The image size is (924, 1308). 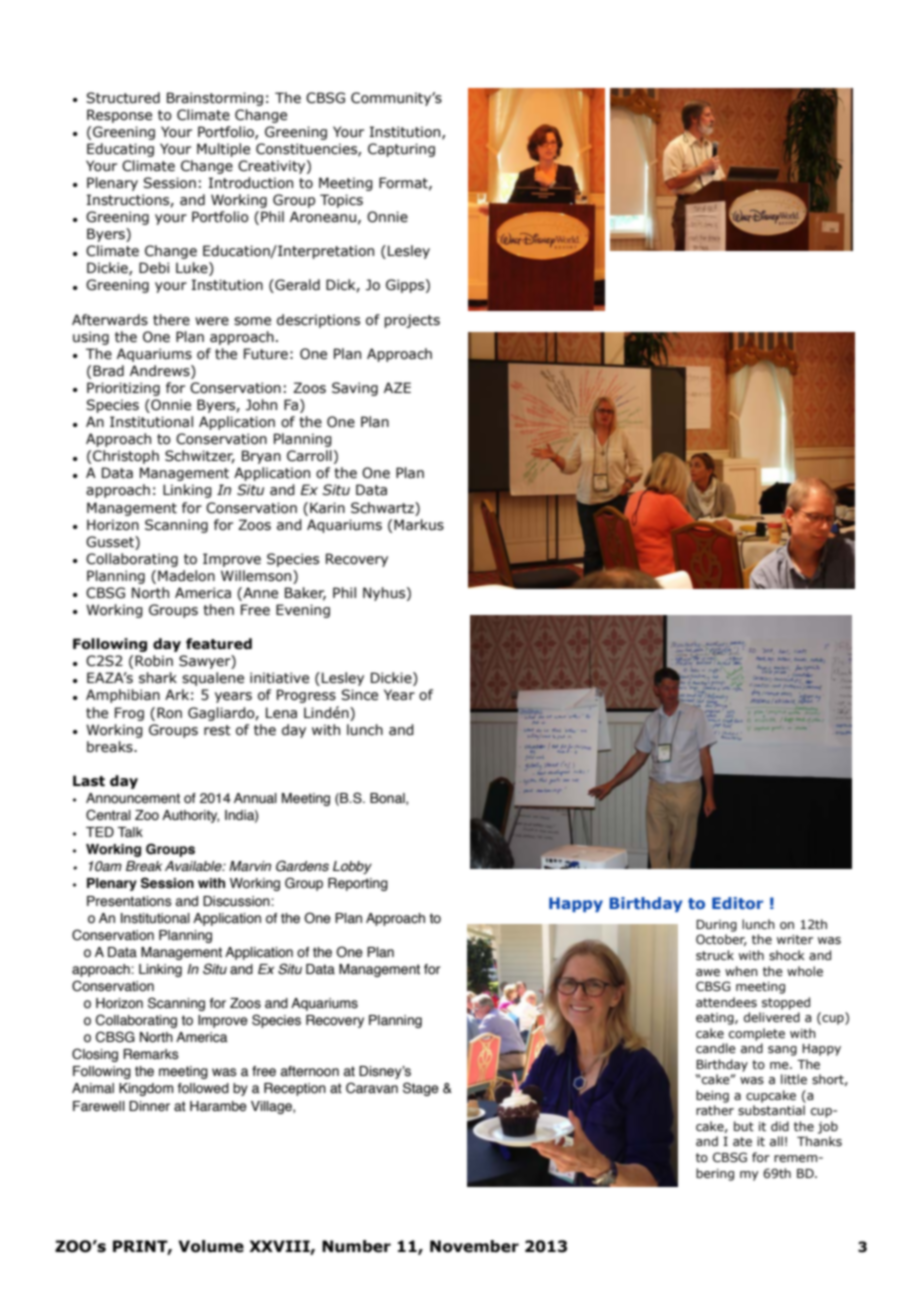 I want to click on Markus, so click(x=419, y=525).
